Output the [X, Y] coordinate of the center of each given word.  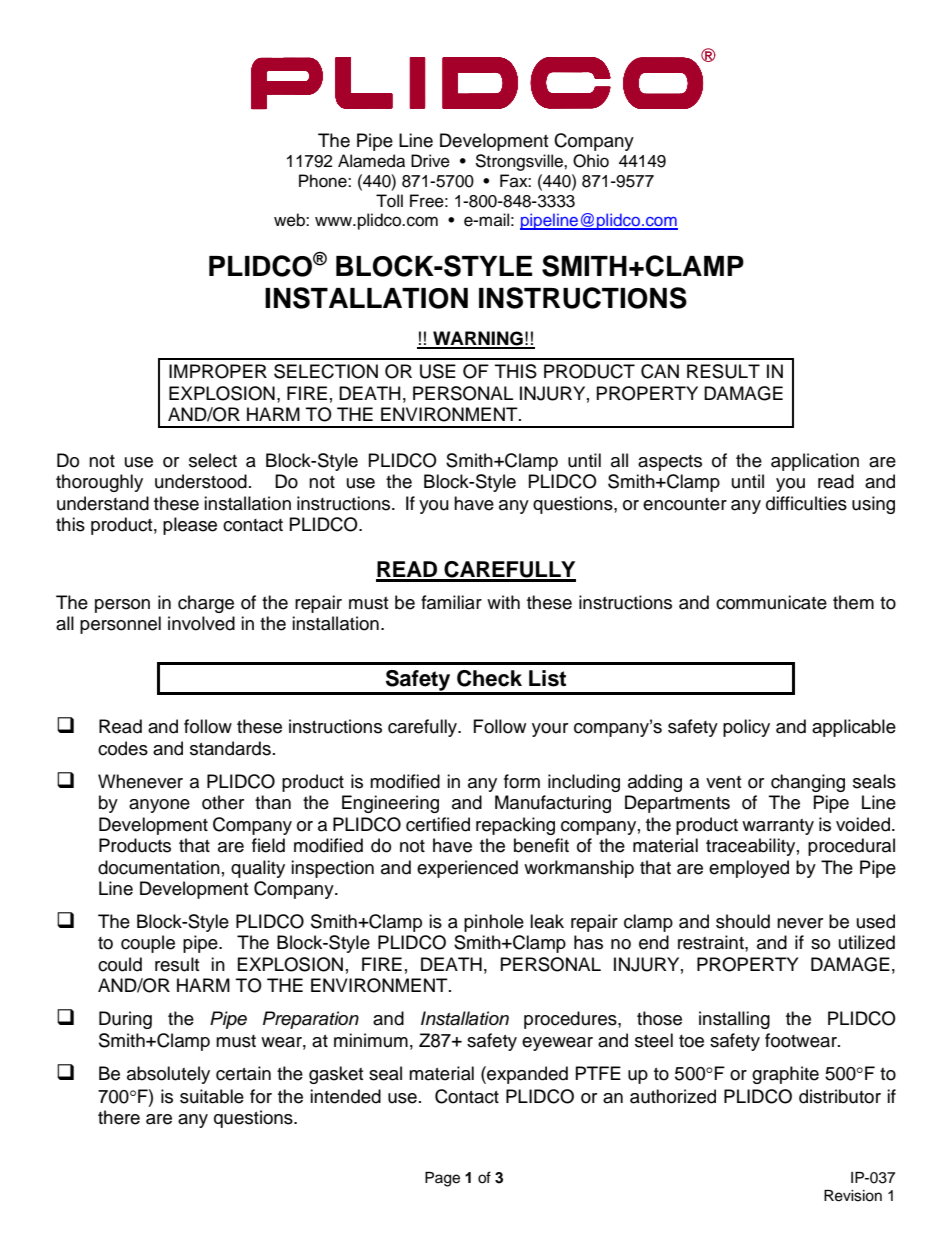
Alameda [371, 161]
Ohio [591, 161]
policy [746, 728]
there [119, 1117]
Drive [430, 161]
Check [489, 678]
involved [201, 623]
